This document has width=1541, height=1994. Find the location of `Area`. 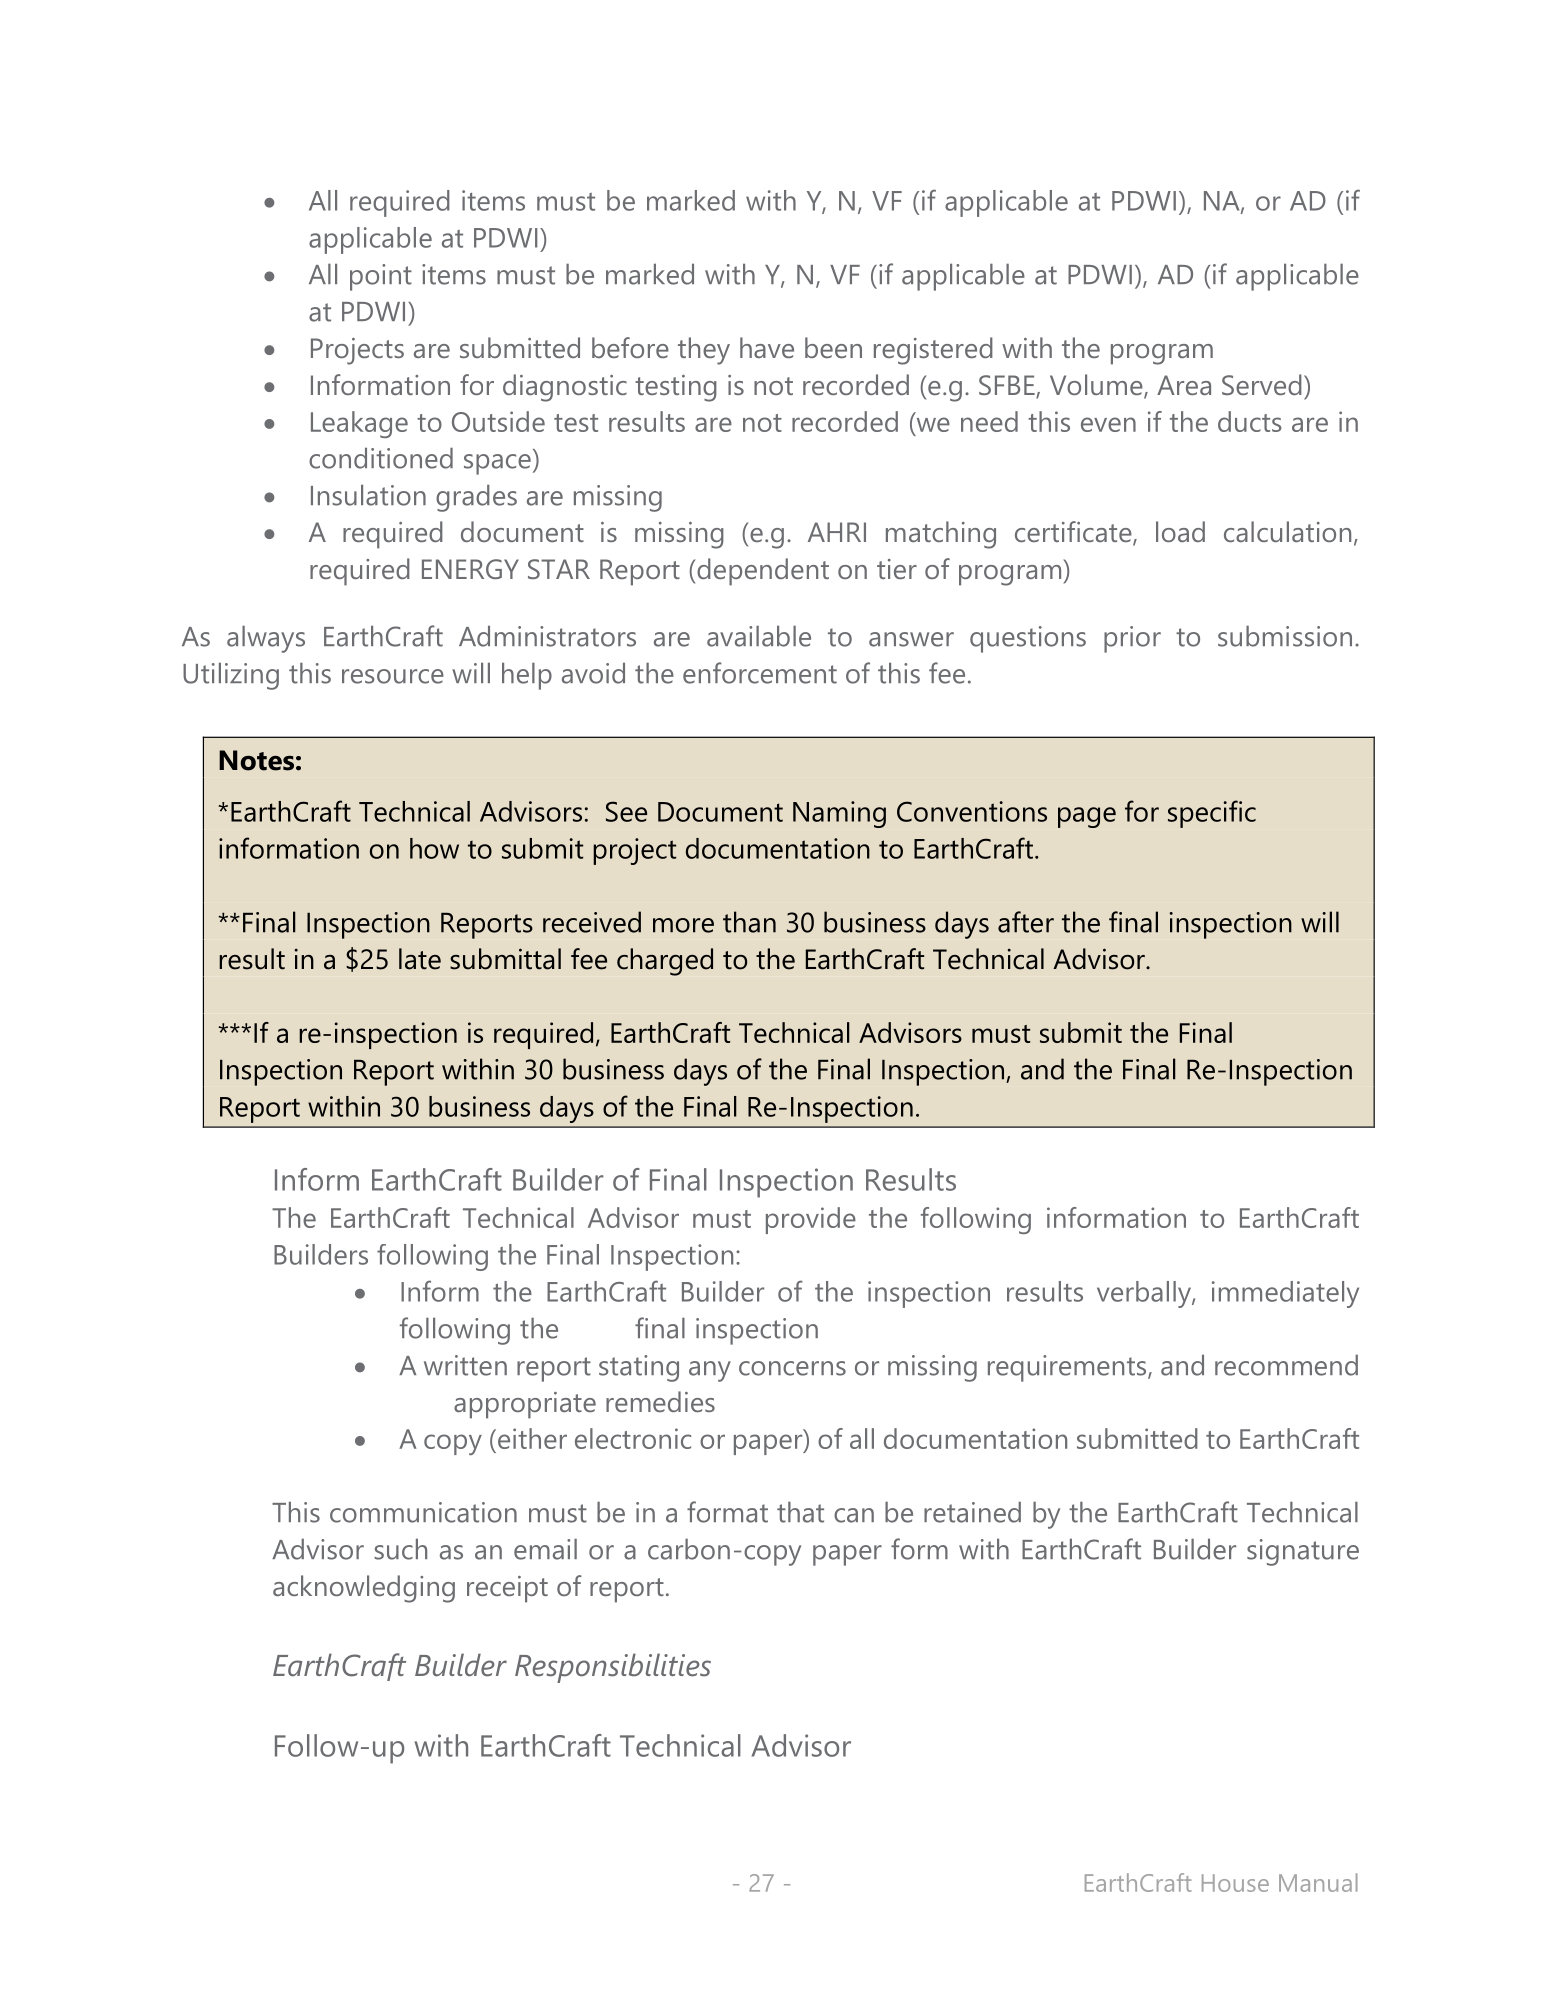

Area is located at coordinates (1184, 385).
